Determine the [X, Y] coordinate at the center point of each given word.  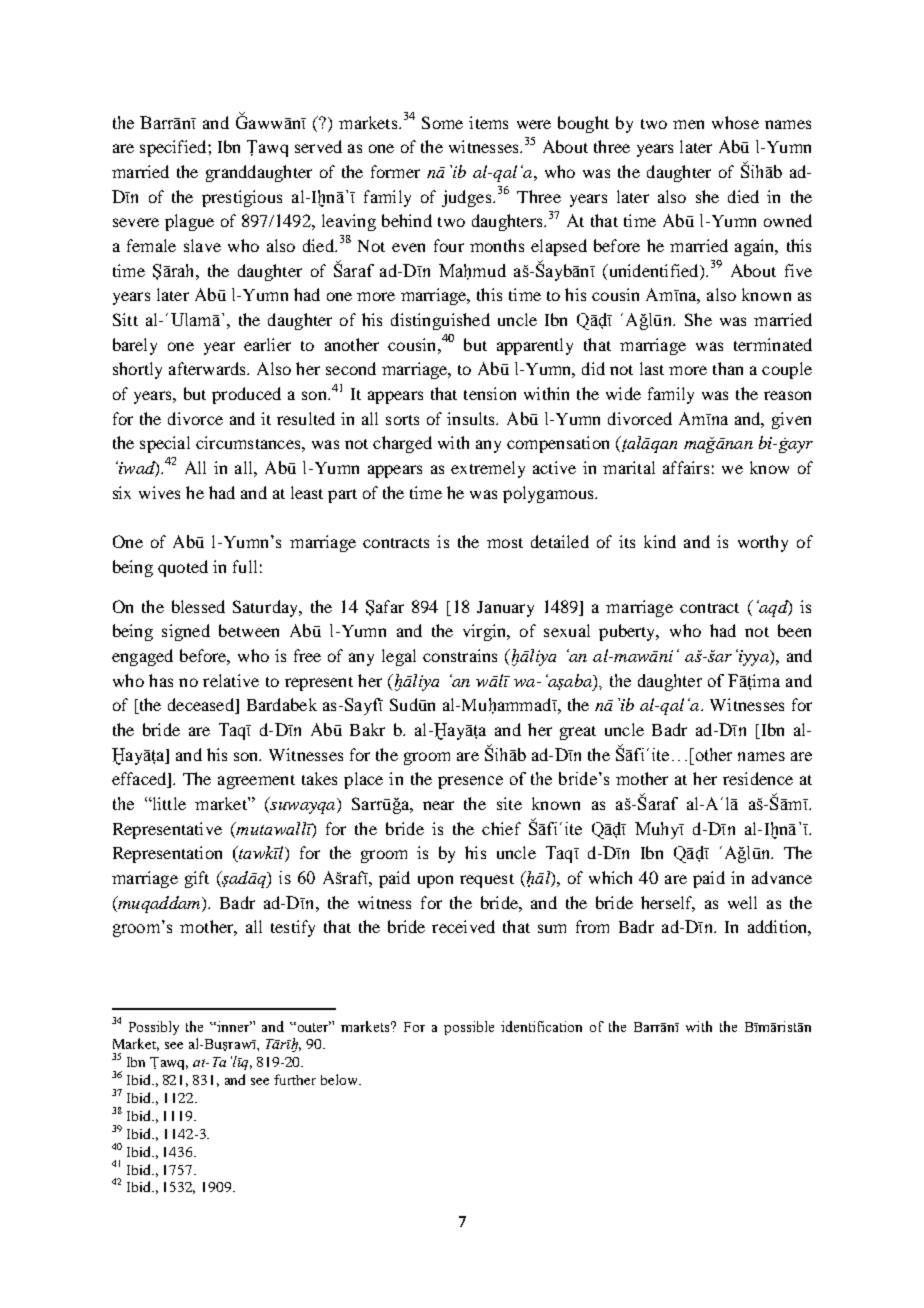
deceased [202, 706]
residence [758, 778]
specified [174, 148]
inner [234, 1026]
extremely [488, 469]
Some [442, 122]
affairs [686, 467]
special [165, 444]
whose [735, 122]
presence [470, 782]
